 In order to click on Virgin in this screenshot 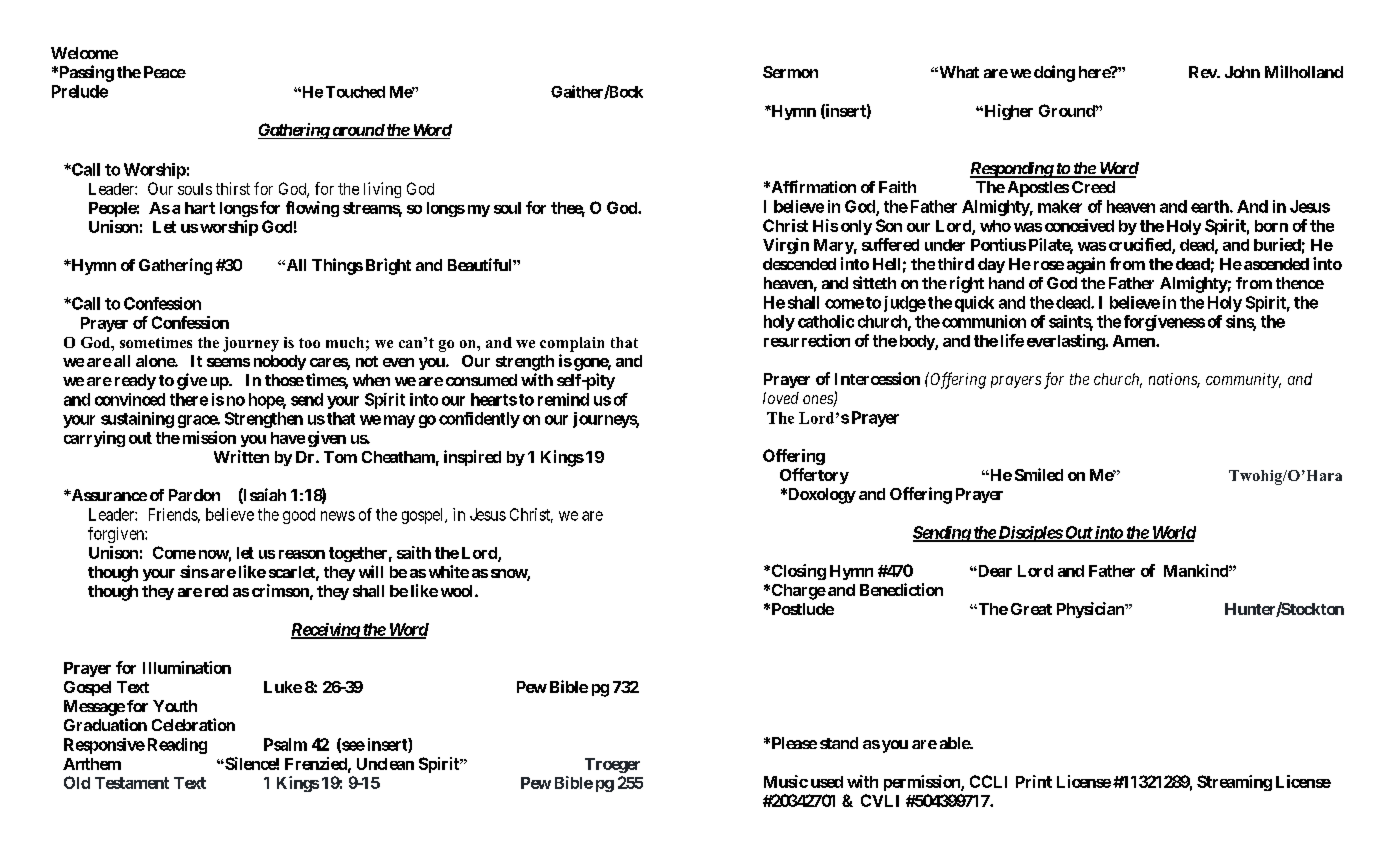, I will do `click(786, 246)`.
